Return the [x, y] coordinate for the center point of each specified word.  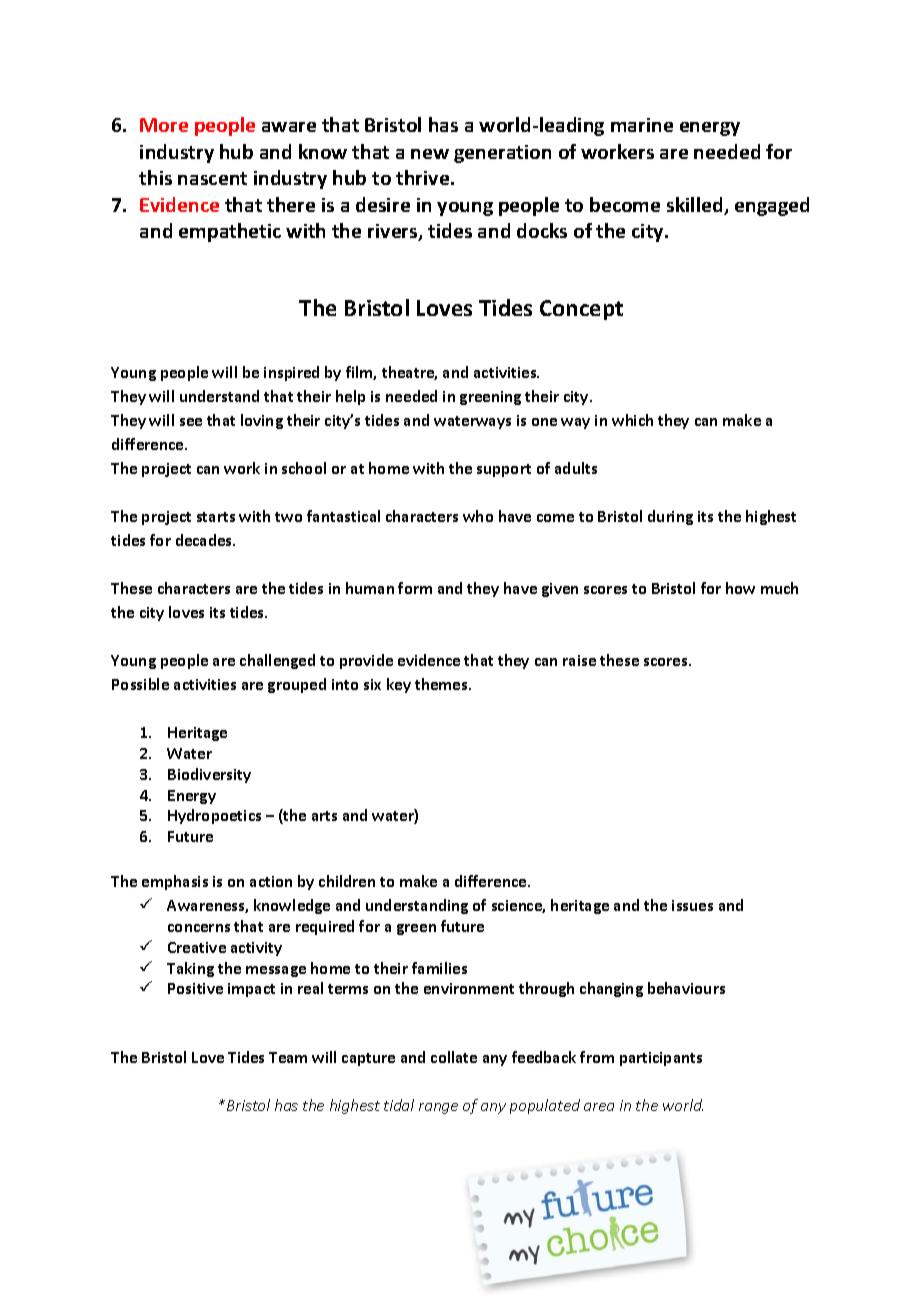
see [191, 422]
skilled [696, 206]
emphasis [175, 882]
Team [288, 1057]
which [632, 420]
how [740, 588]
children [347, 881]
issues [692, 905]
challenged [277, 661]
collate [454, 1057]
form [415, 588]
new [430, 154]
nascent [212, 178]
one [544, 422]
